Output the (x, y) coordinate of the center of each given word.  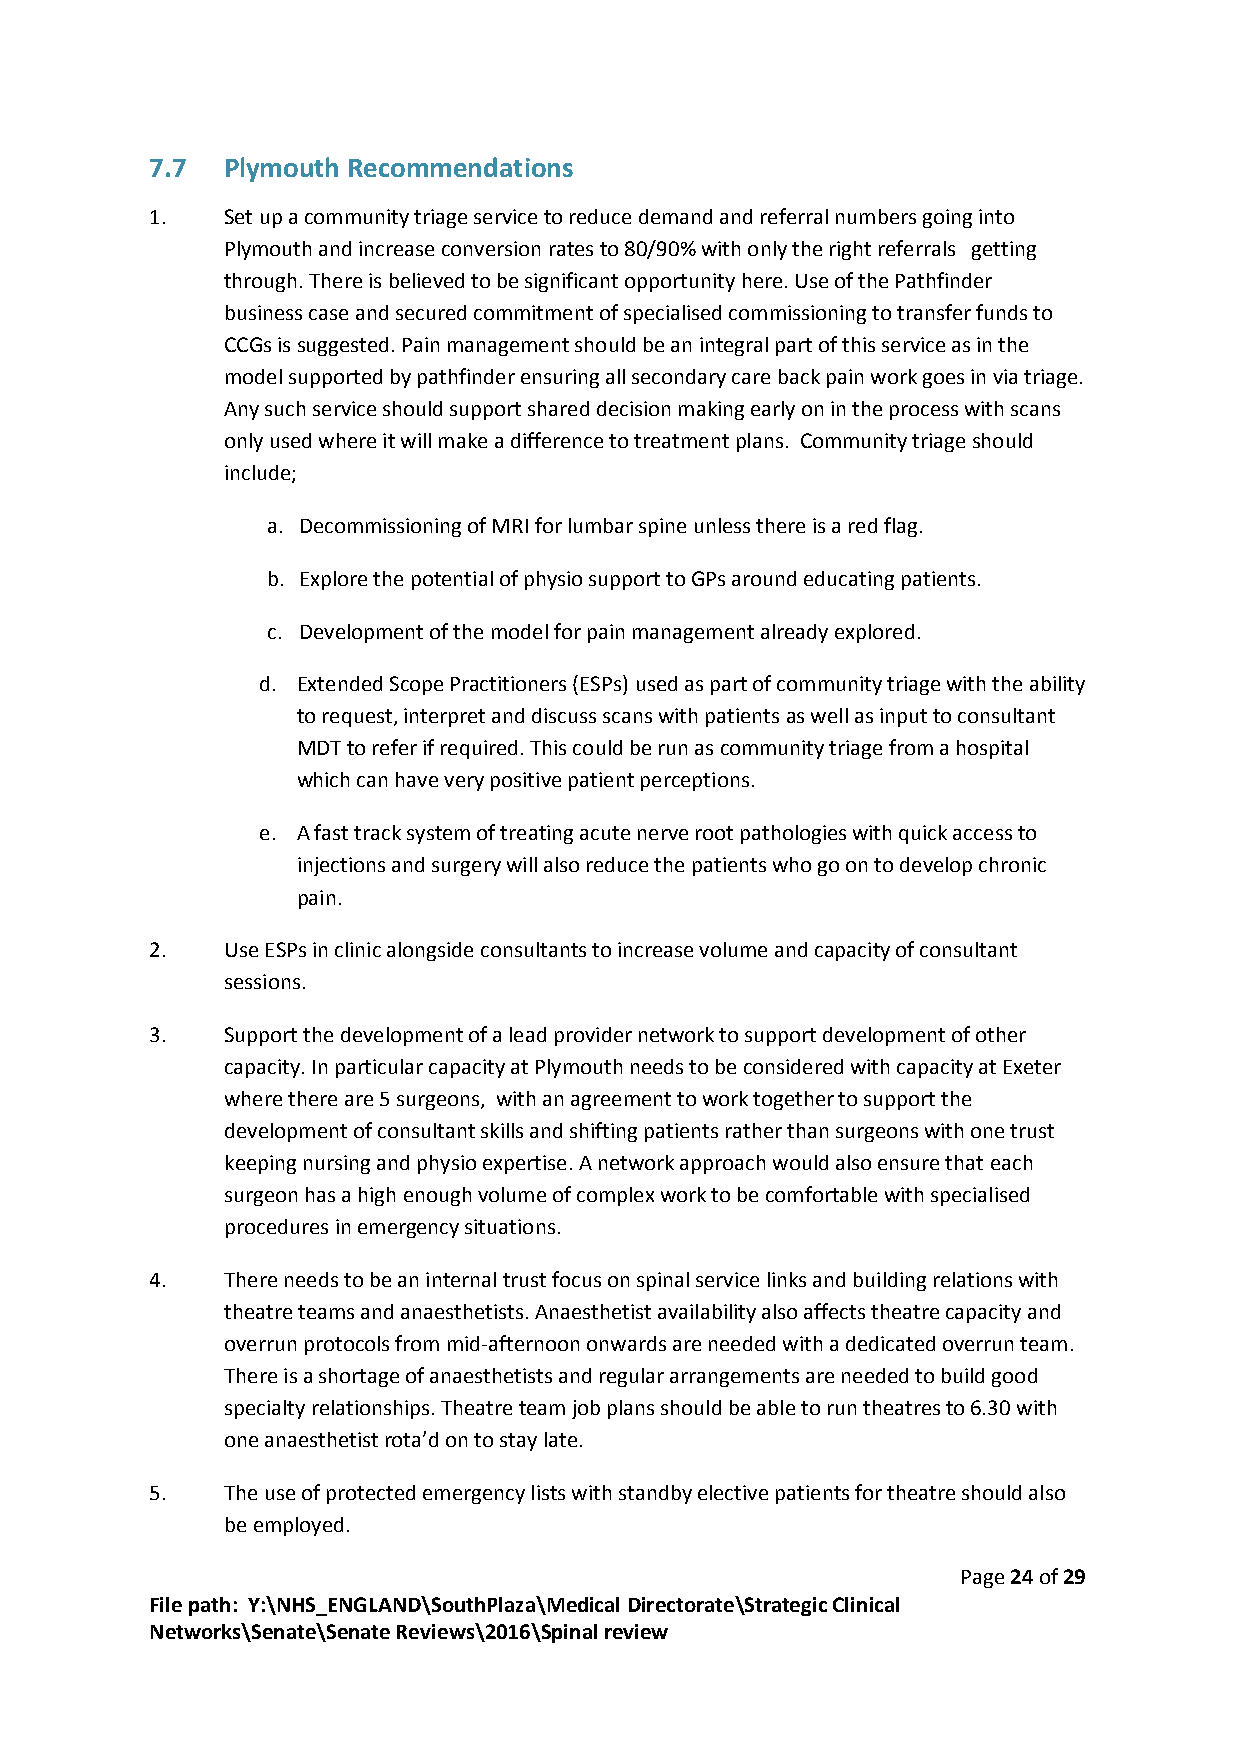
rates (571, 249)
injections (341, 866)
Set (238, 216)
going (947, 218)
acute (605, 833)
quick (923, 834)
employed (298, 1526)
